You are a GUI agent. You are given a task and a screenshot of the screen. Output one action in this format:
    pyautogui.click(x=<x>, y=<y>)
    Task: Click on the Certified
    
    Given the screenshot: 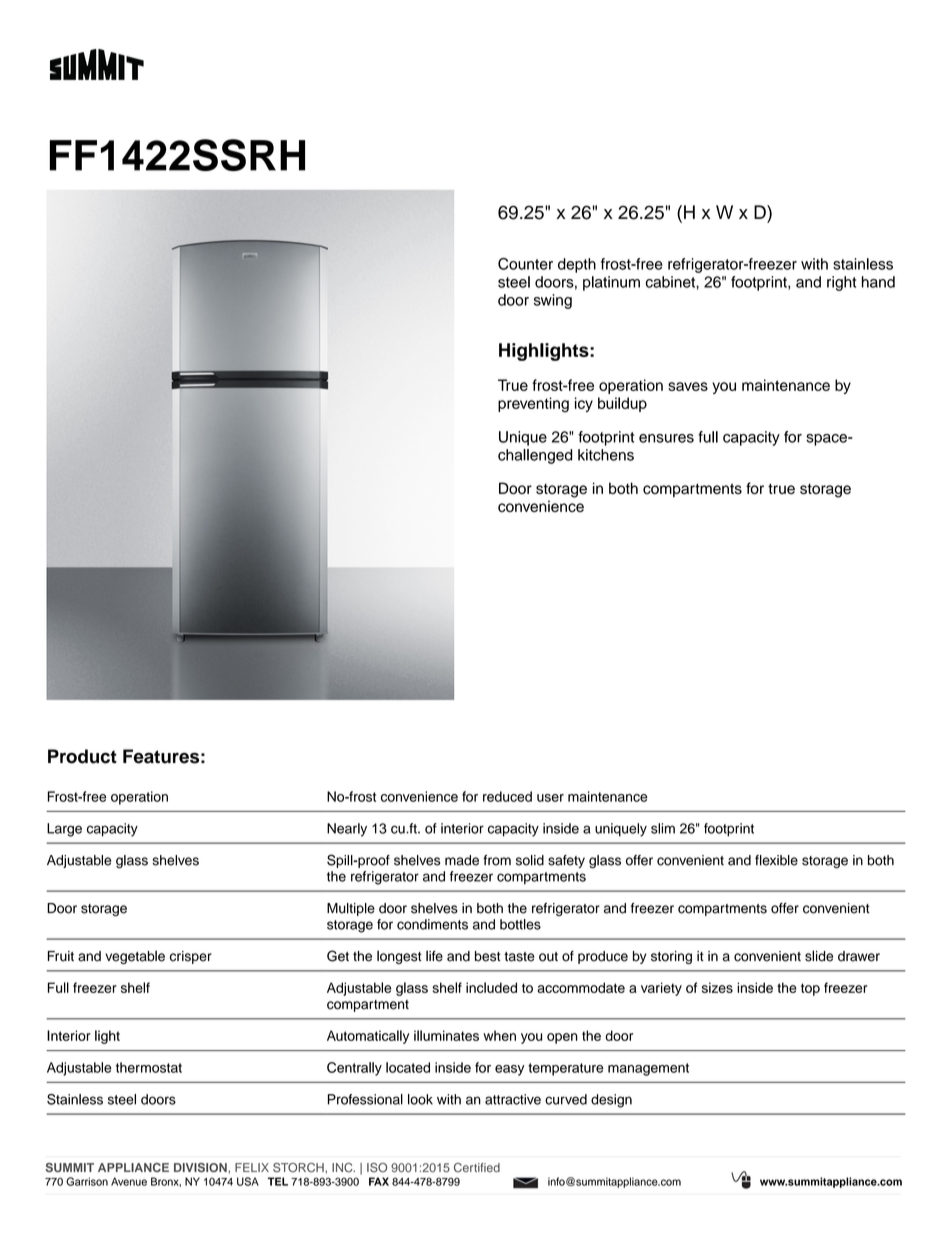 What is the action you would take?
    pyautogui.click(x=477, y=1167)
